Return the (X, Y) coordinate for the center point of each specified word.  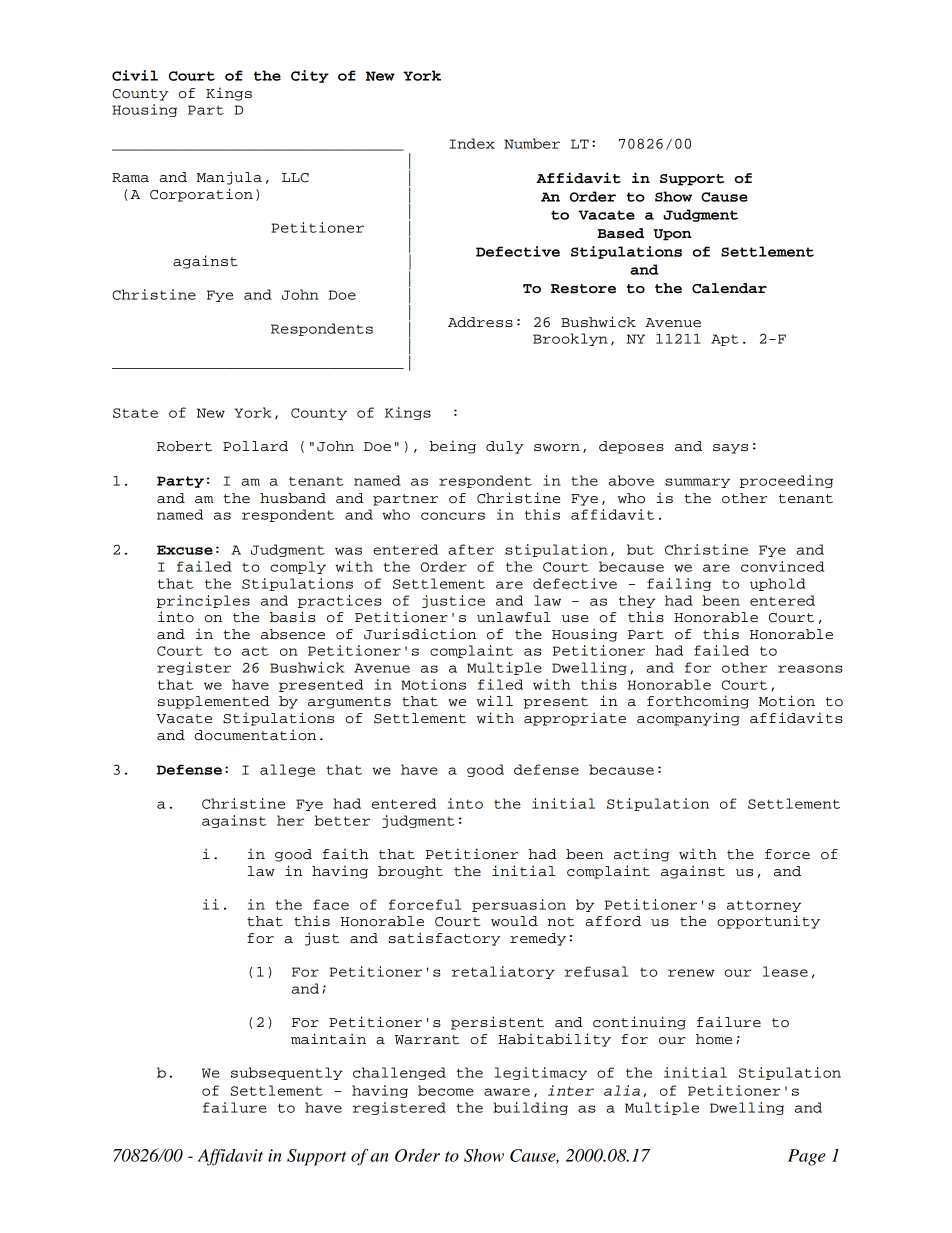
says (730, 449)
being (452, 447)
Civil (135, 75)
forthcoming (698, 702)
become (446, 1090)
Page (806, 1157)
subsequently (287, 1073)
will (495, 700)
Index (472, 143)
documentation (255, 735)
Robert (184, 446)
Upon (672, 235)
